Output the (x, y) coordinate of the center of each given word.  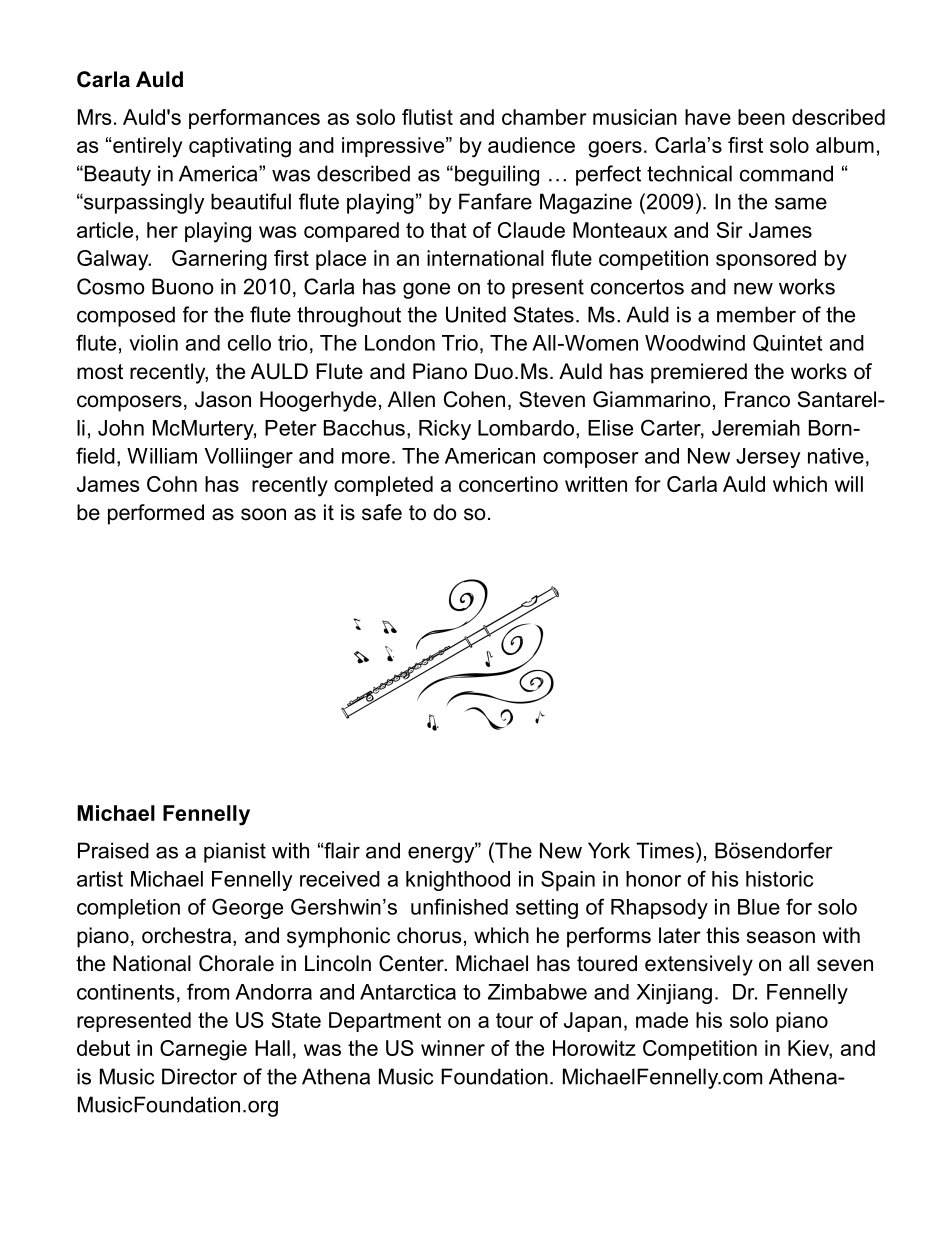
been (761, 117)
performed (156, 514)
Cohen (474, 399)
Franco (757, 399)
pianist (235, 852)
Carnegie (203, 1050)
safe (382, 512)
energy (442, 853)
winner (453, 1048)
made (662, 1020)
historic (779, 879)
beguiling (497, 175)
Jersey (768, 458)
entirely (146, 147)
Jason (223, 399)
